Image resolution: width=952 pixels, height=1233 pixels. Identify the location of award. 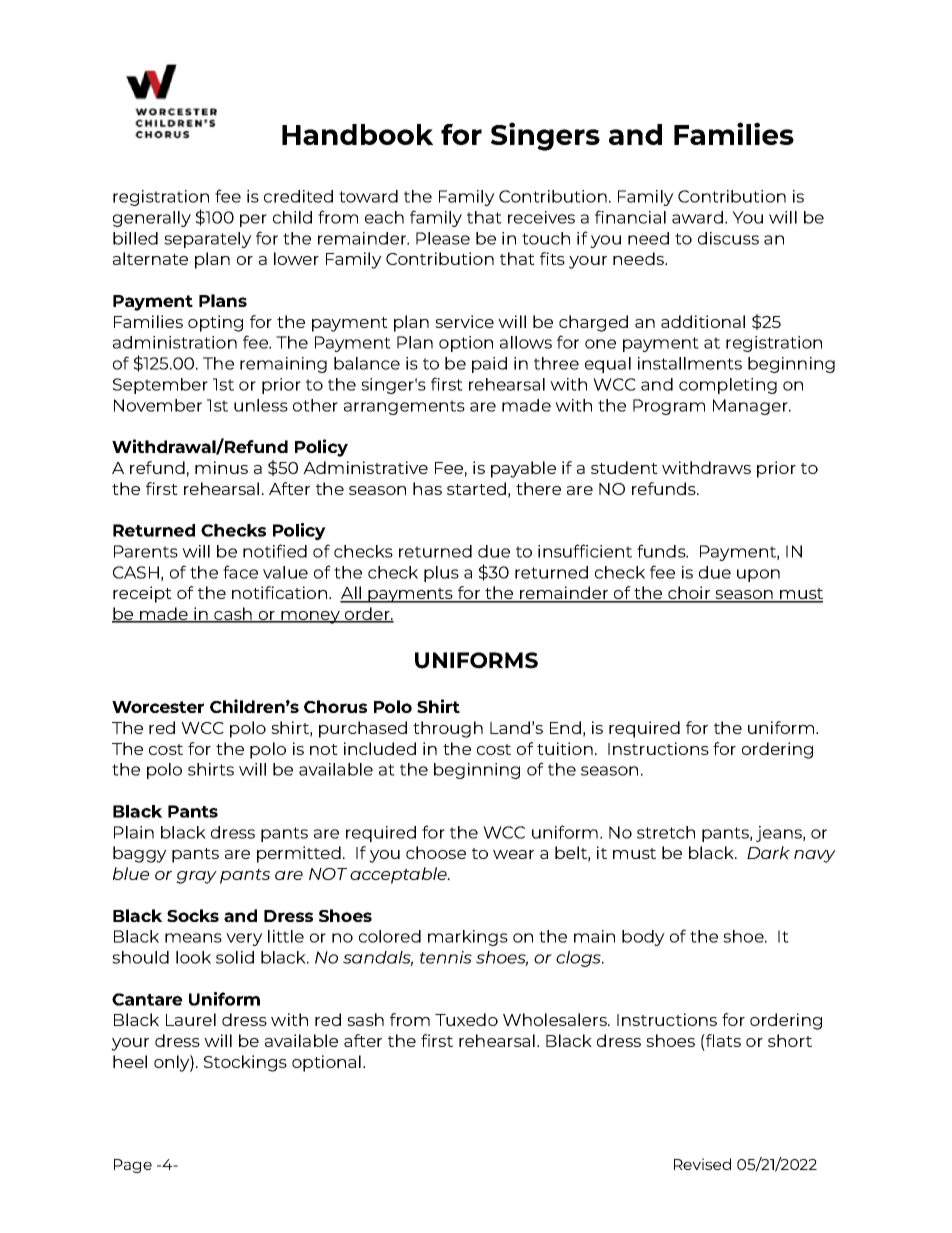
(697, 217).
